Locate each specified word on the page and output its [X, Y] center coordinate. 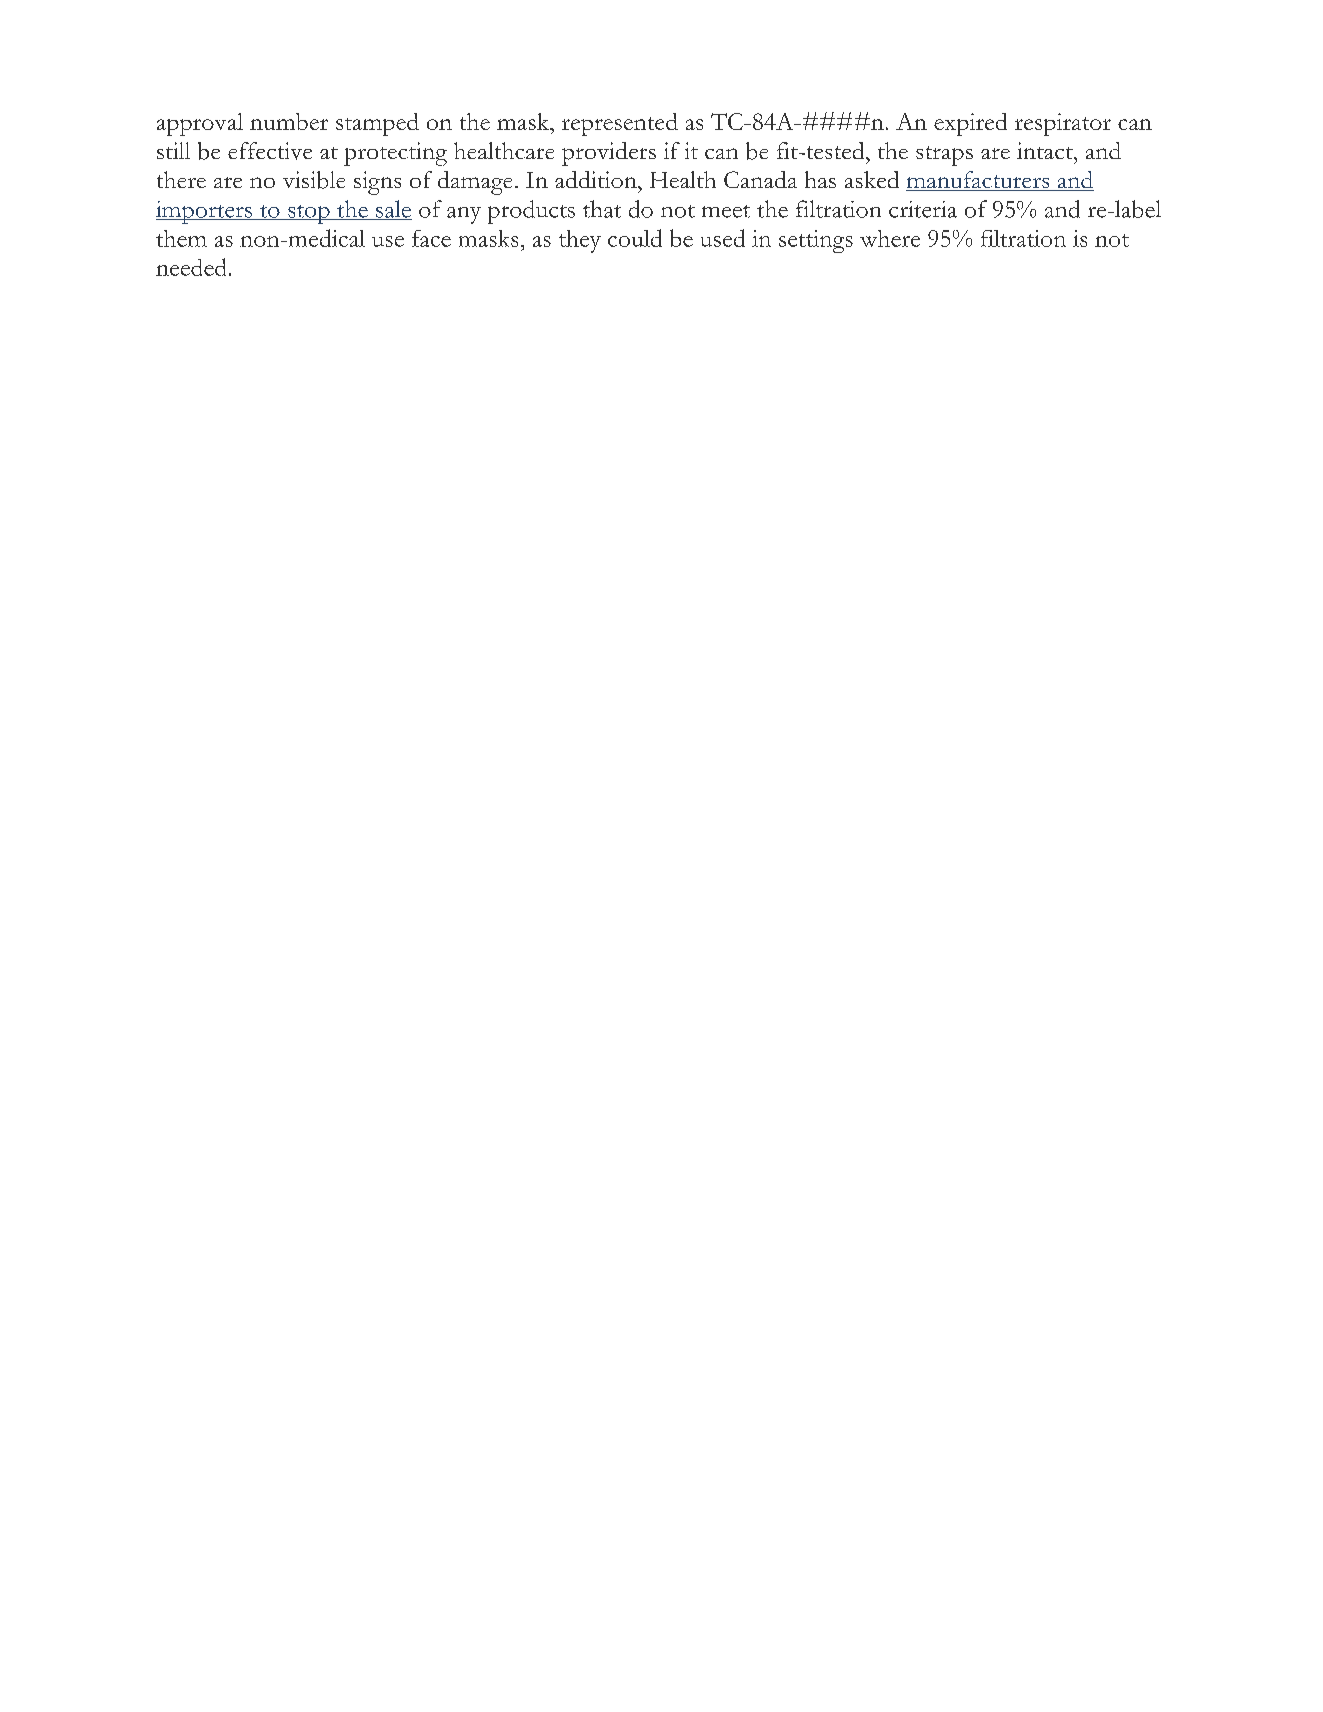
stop [309, 214]
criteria [923, 209]
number [289, 121]
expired [970, 124]
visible [314, 180]
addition [597, 179]
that [602, 209]
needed [191, 267]
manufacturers [979, 181]
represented [620, 124]
